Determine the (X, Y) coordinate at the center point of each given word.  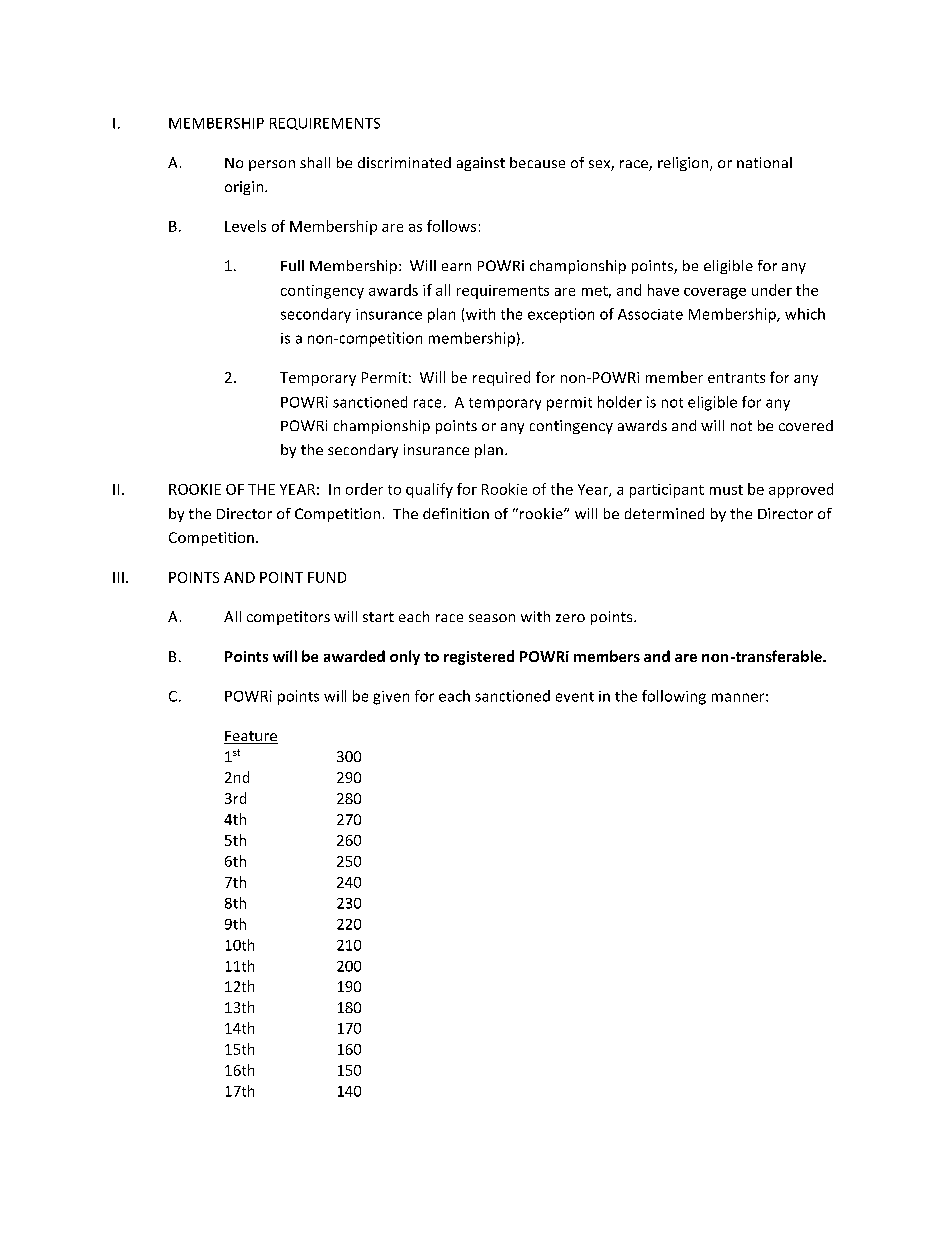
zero (570, 618)
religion (683, 164)
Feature (251, 737)
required (501, 378)
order (364, 489)
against (481, 164)
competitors (288, 618)
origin (245, 188)
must (726, 490)
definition (456, 513)
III (118, 577)
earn (456, 267)
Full (292, 265)
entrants (736, 378)
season (492, 618)
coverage (715, 293)
